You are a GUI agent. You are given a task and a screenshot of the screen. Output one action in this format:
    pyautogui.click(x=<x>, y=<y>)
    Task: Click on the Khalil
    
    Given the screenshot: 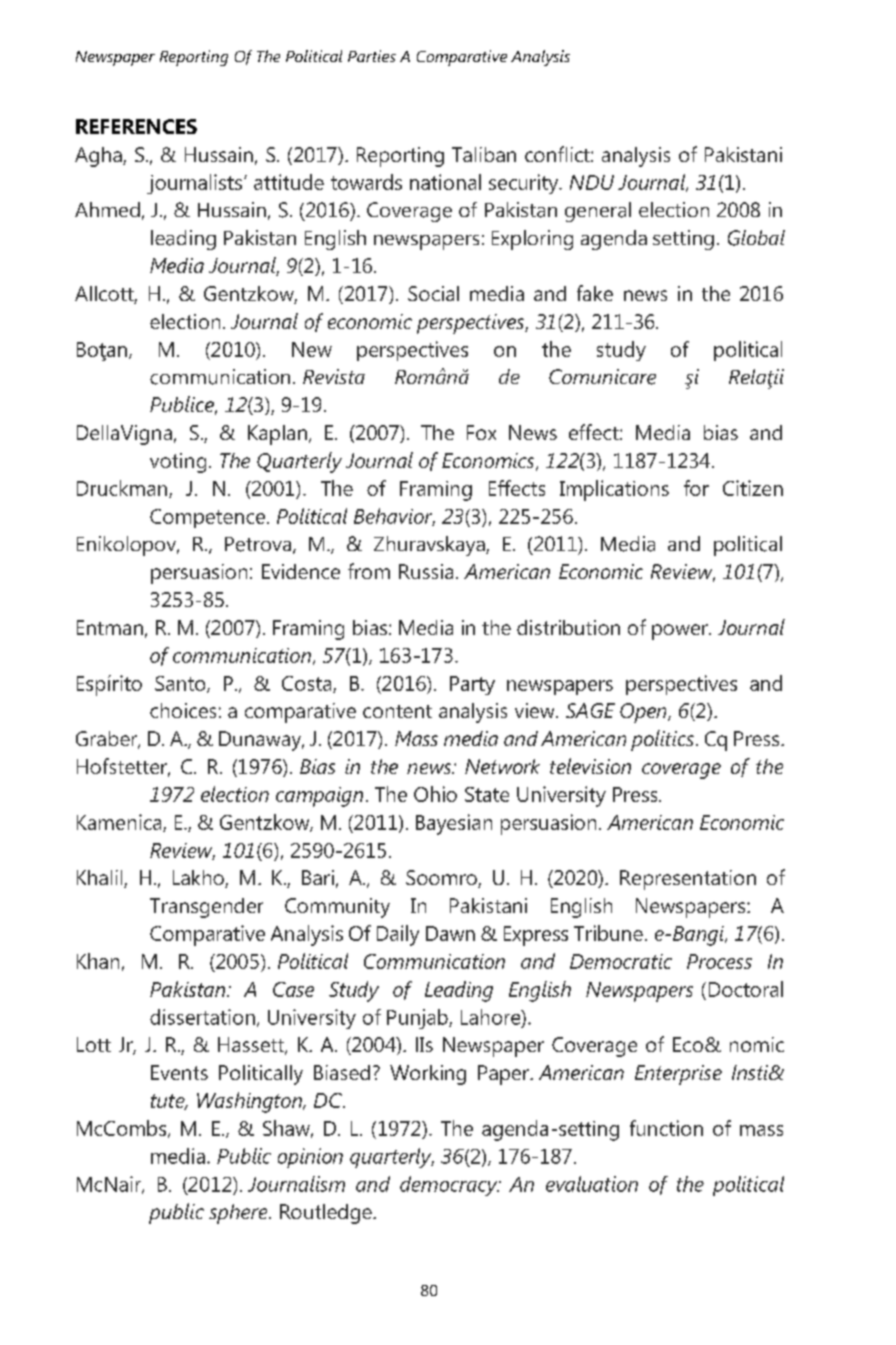 What is the action you would take?
    pyautogui.click(x=101, y=879)
